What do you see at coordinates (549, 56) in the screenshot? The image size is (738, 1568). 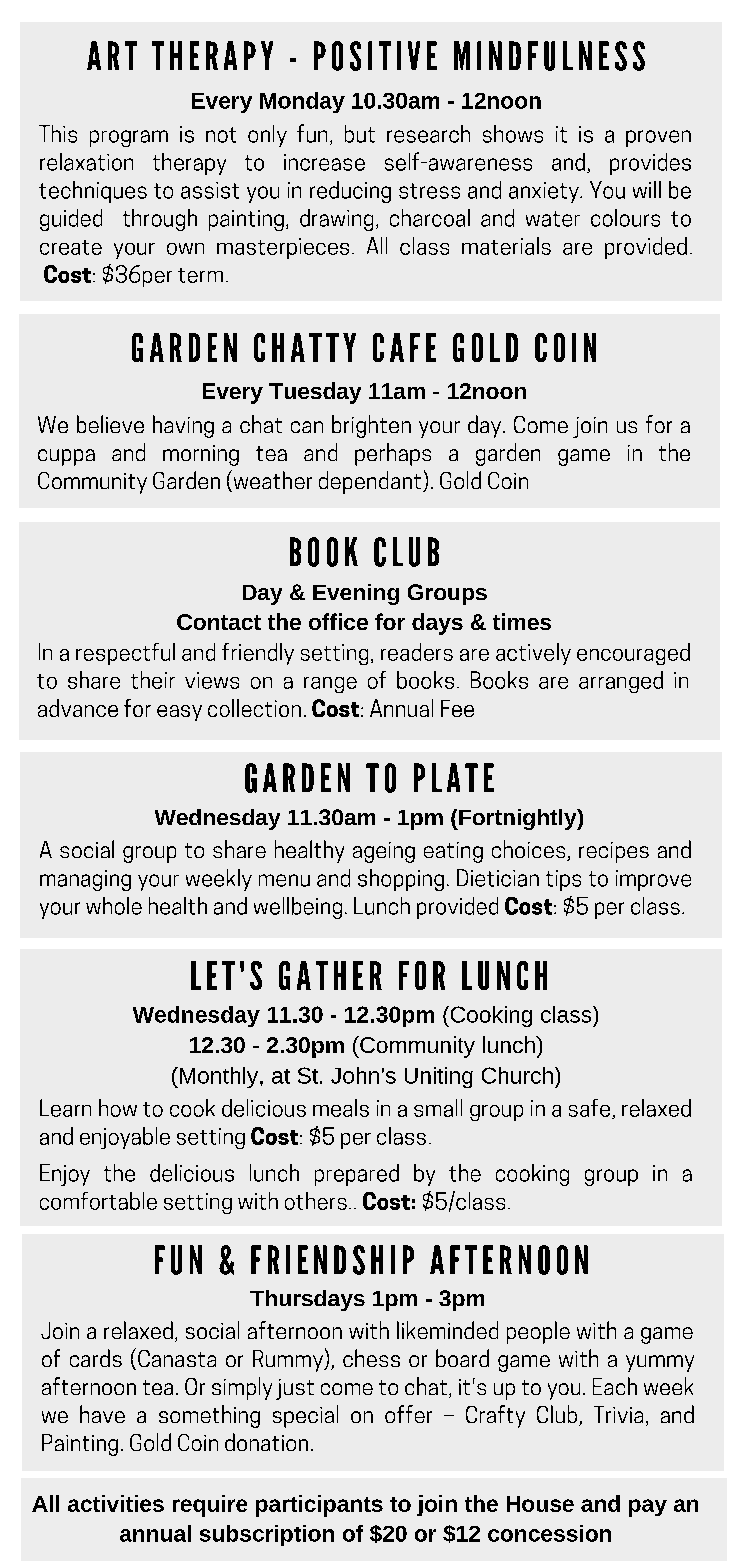 I see `MINDFULNESS` at bounding box center [549, 56].
